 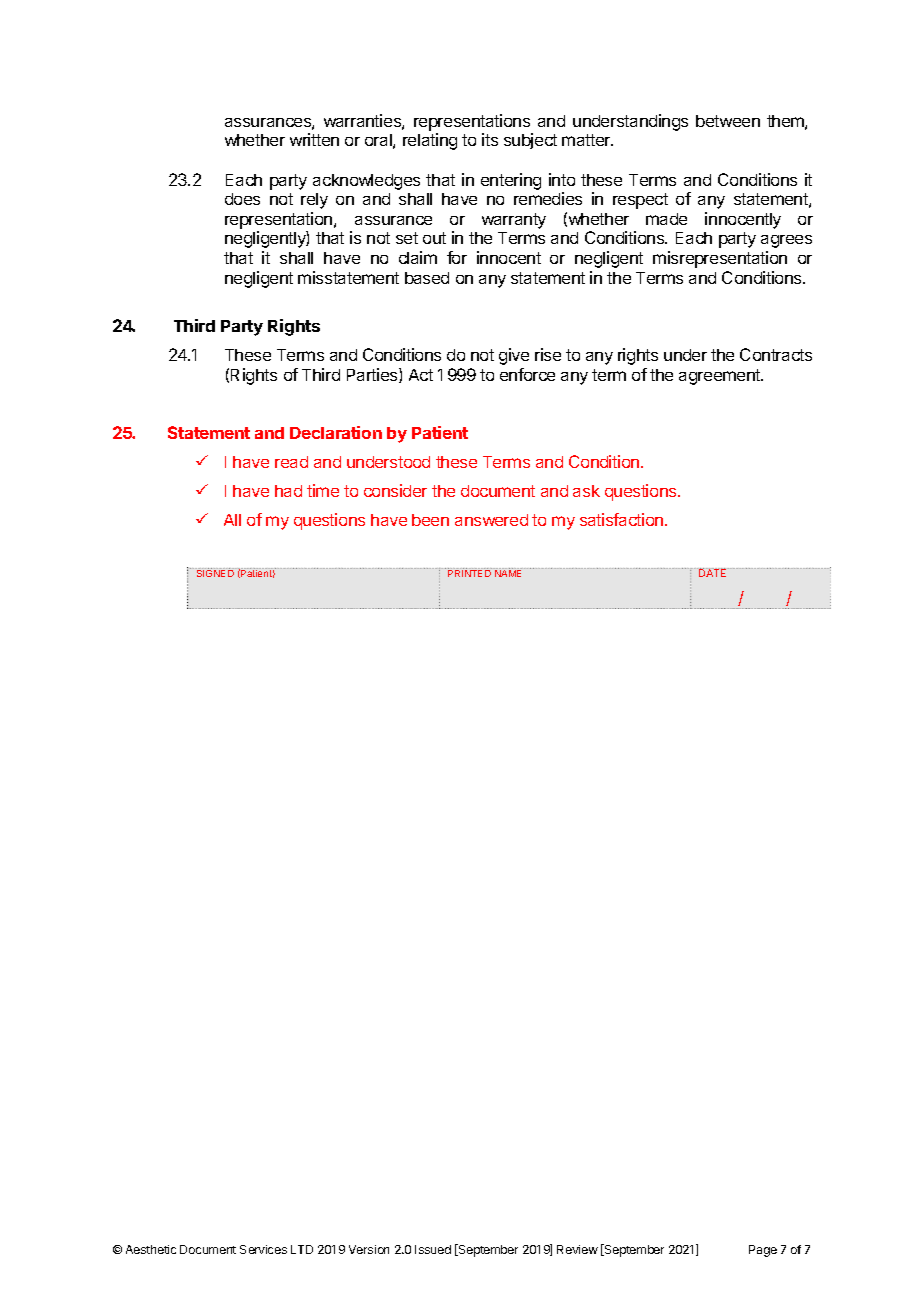 What do you see at coordinates (490, 139) in the document?
I see `its` at bounding box center [490, 139].
